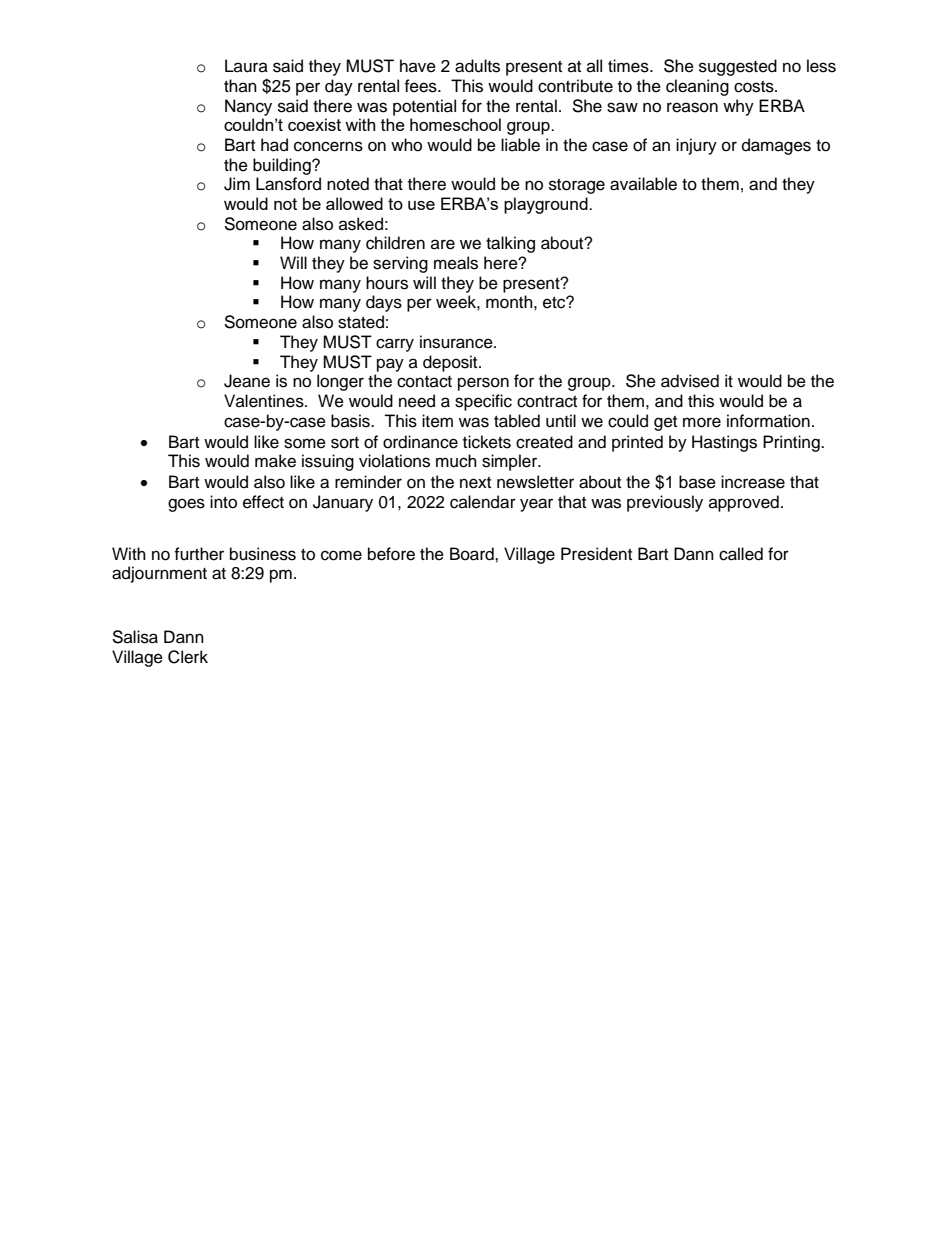 The height and width of the document is (1233, 952). I want to click on meals, so click(456, 263).
